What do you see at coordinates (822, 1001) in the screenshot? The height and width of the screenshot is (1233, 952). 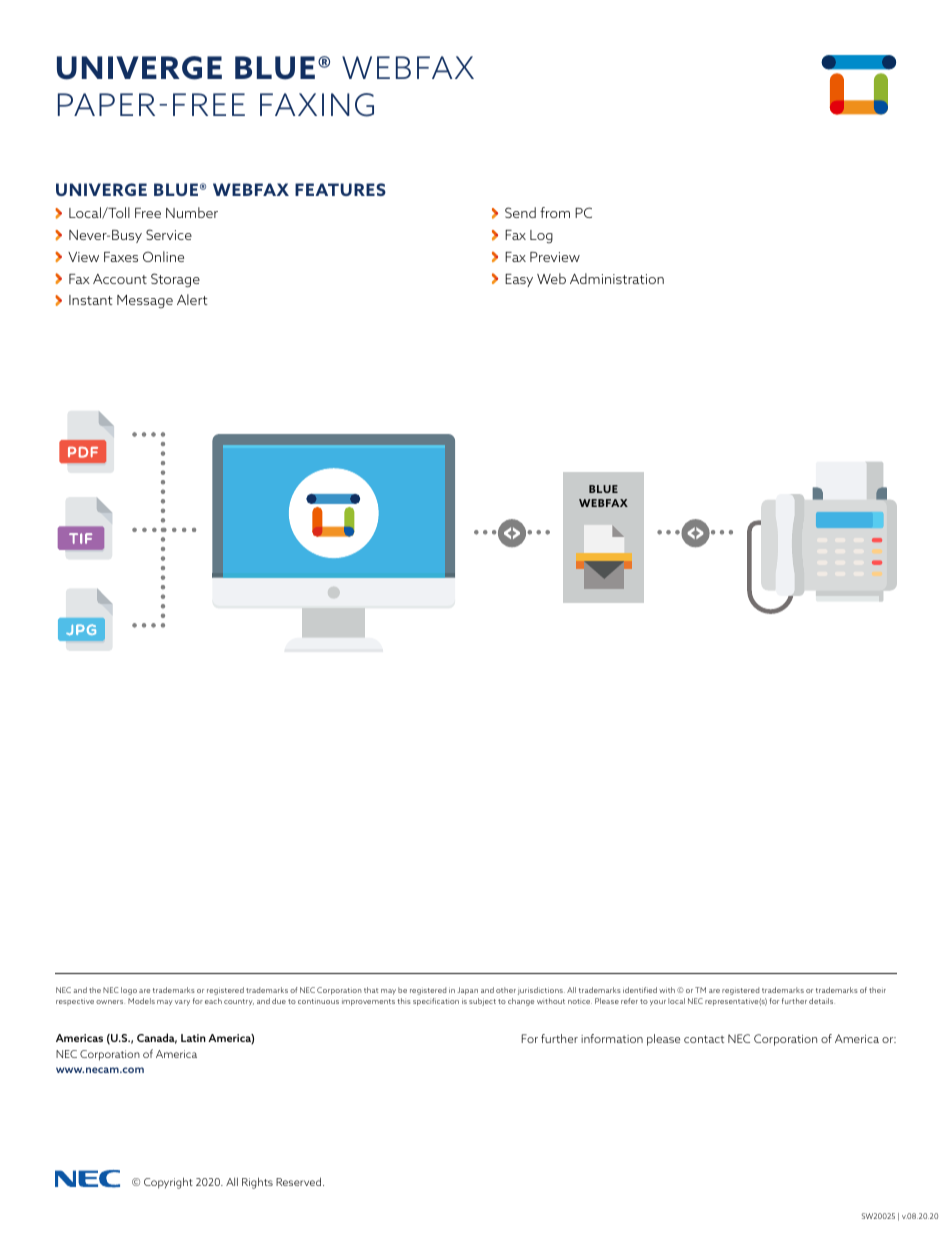 I see `details` at bounding box center [822, 1001].
